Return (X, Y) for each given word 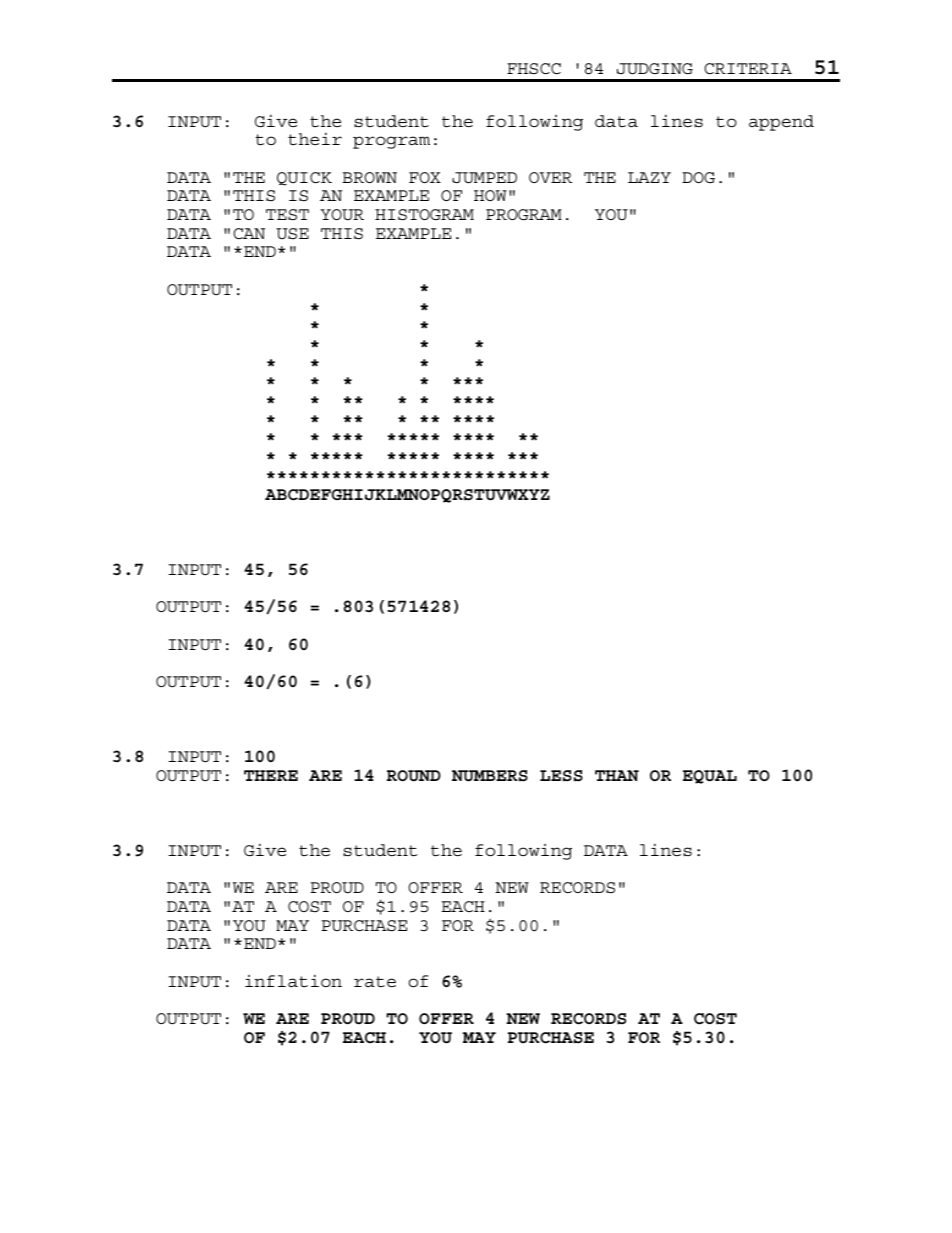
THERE (271, 775)
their (315, 139)
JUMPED (484, 178)
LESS (561, 776)
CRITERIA (748, 68)
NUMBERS (490, 776)
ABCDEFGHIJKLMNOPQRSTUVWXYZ (407, 496)
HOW (490, 195)
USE (292, 233)
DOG (698, 177)
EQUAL (710, 777)
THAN (617, 775)
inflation (293, 981)
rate (375, 982)
